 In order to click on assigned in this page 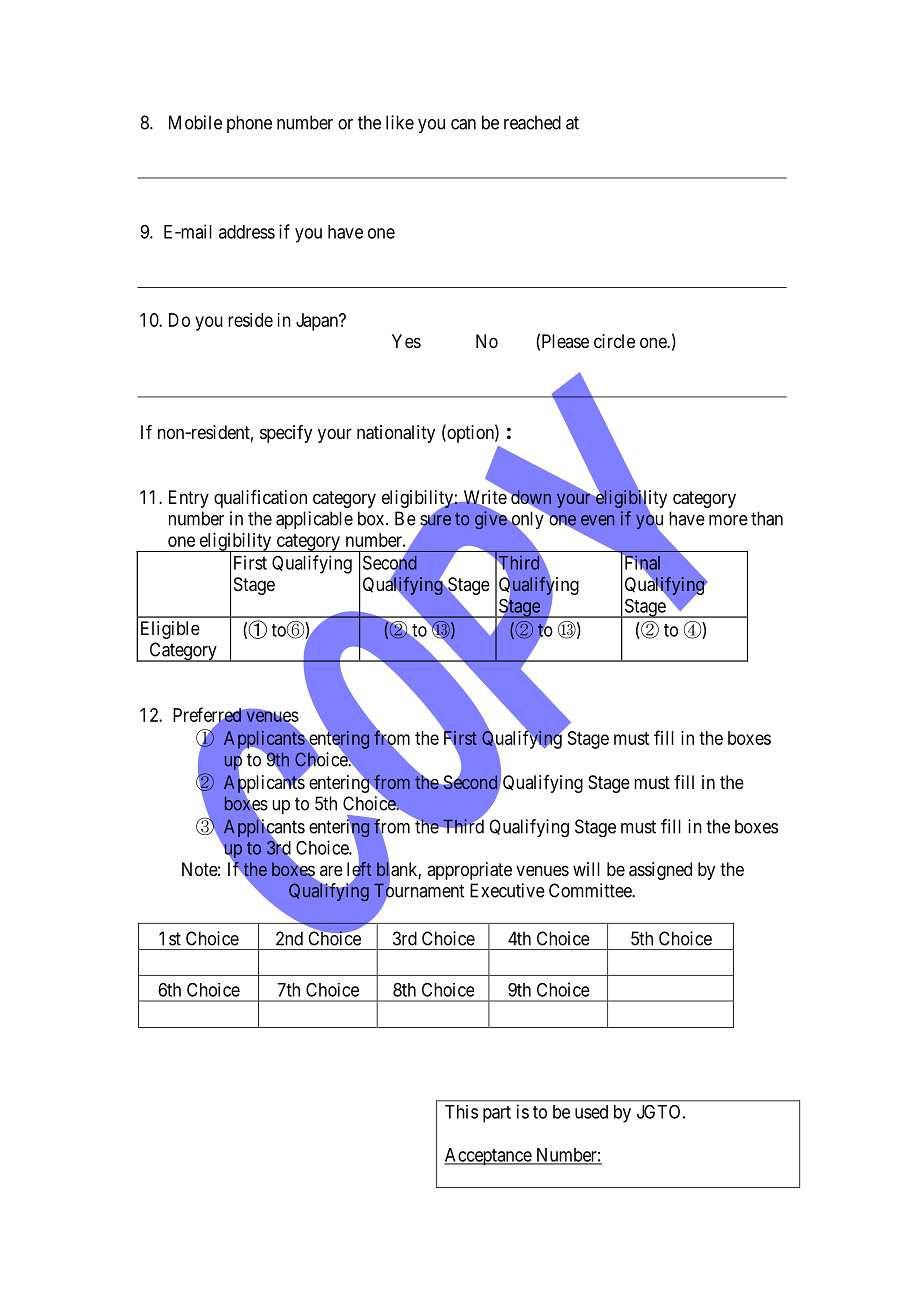, I will do `click(660, 871)`.
